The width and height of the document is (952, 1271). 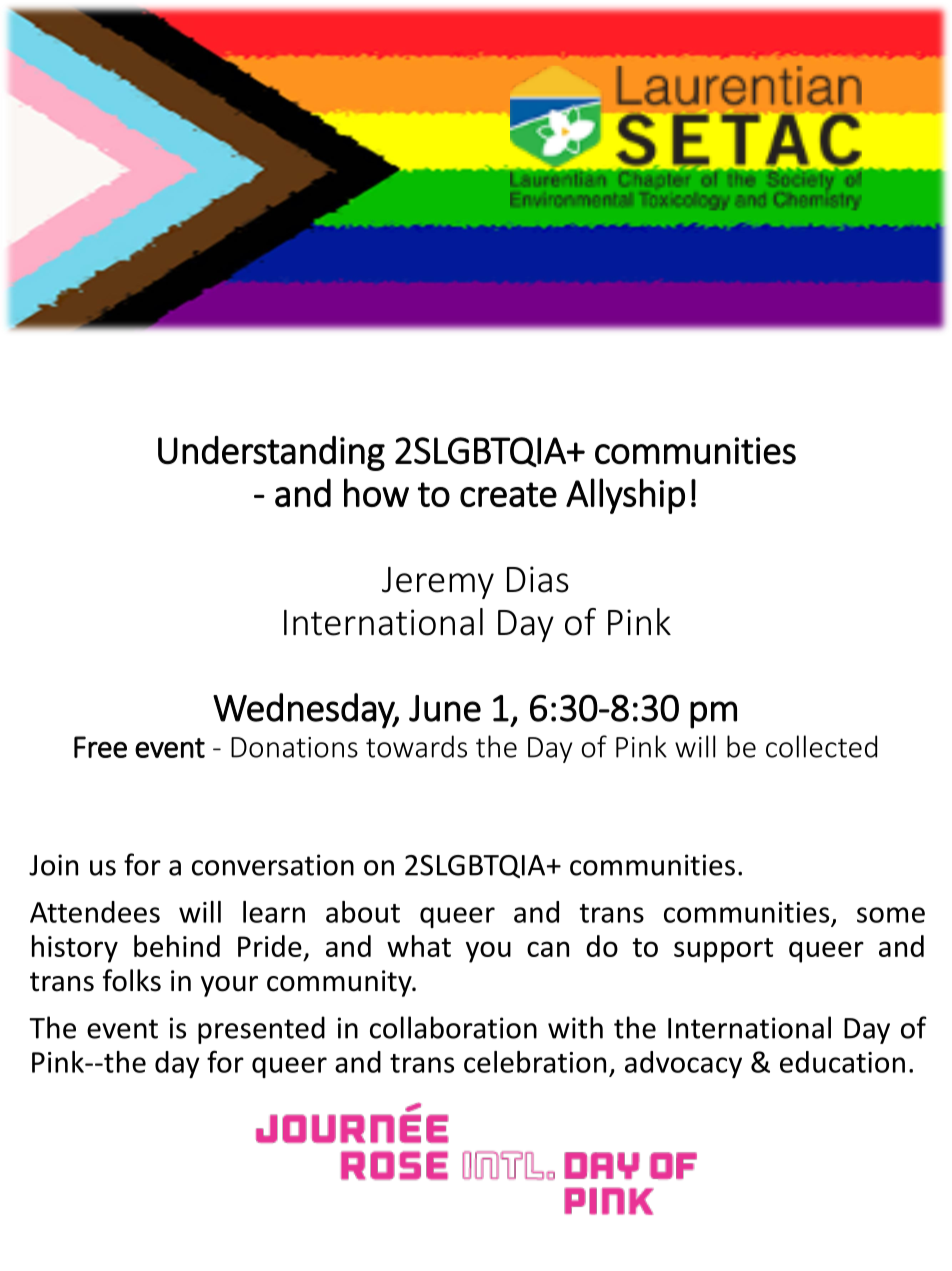 I want to click on Free, so click(x=100, y=747).
